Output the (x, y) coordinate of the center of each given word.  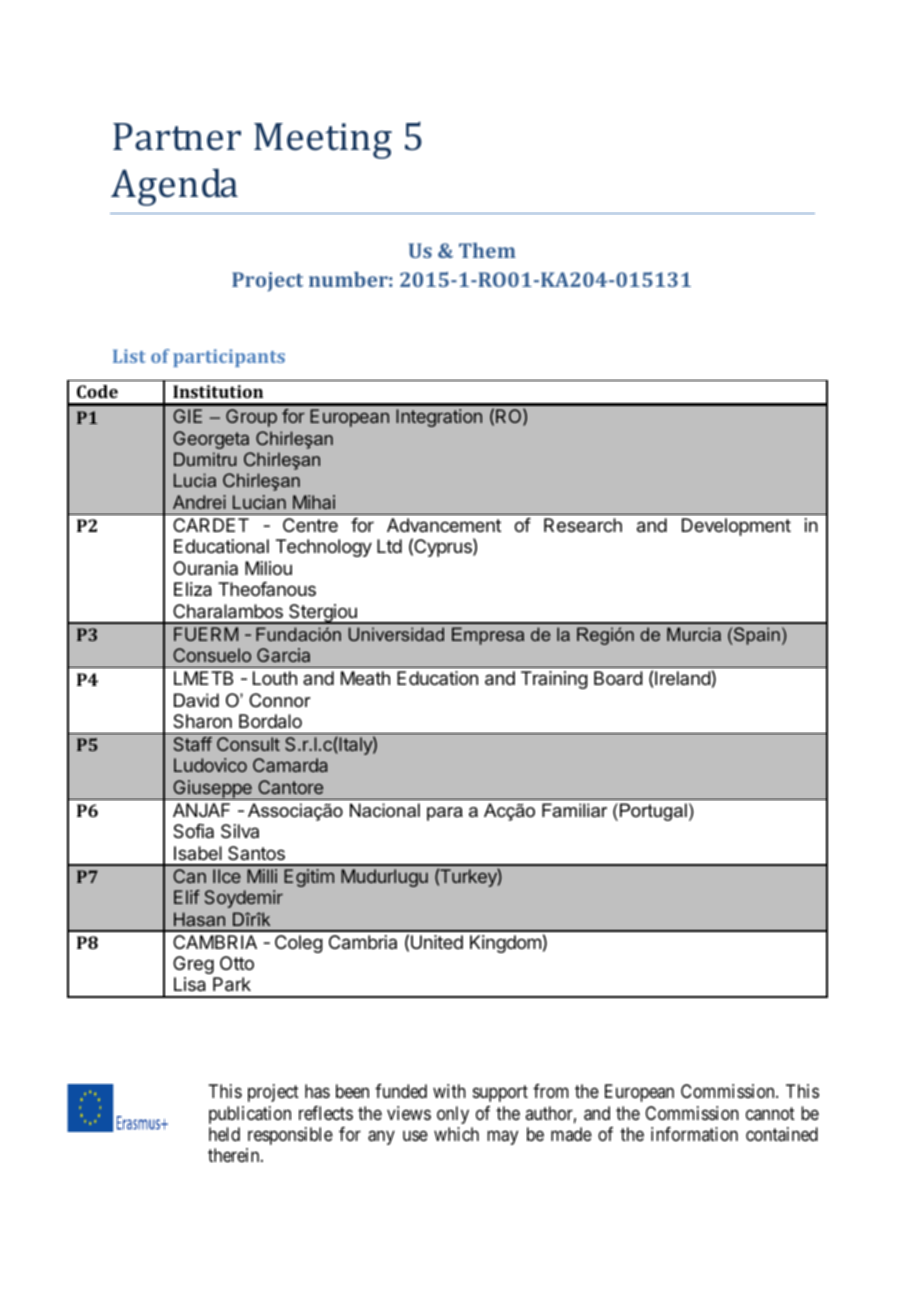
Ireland (683, 678)
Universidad (396, 634)
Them (487, 250)
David (196, 700)
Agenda (174, 187)
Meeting (323, 141)
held (224, 1134)
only (453, 1115)
